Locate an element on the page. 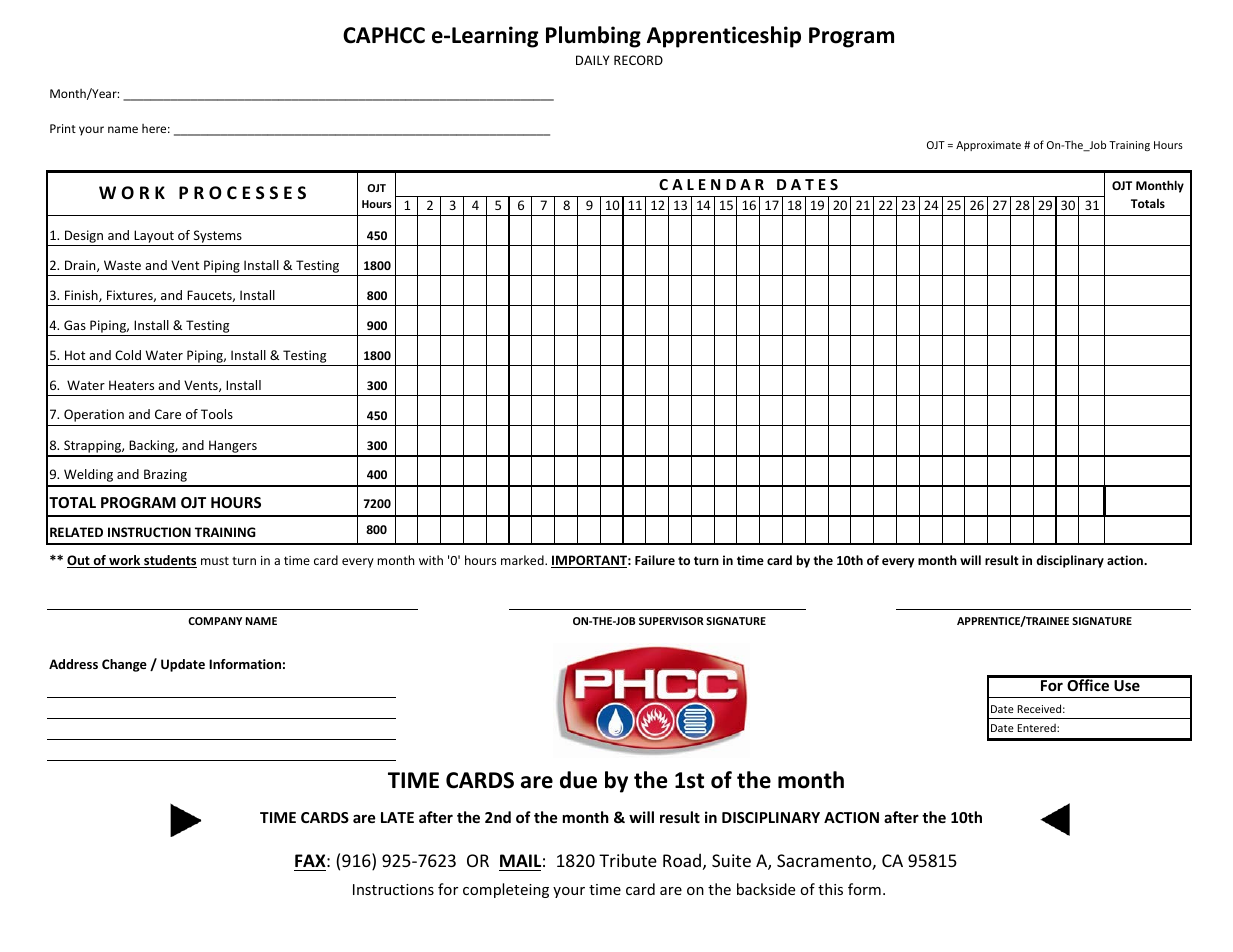 Image resolution: width=1233 pixels, height=952 pixels. Systems is located at coordinates (218, 236).
